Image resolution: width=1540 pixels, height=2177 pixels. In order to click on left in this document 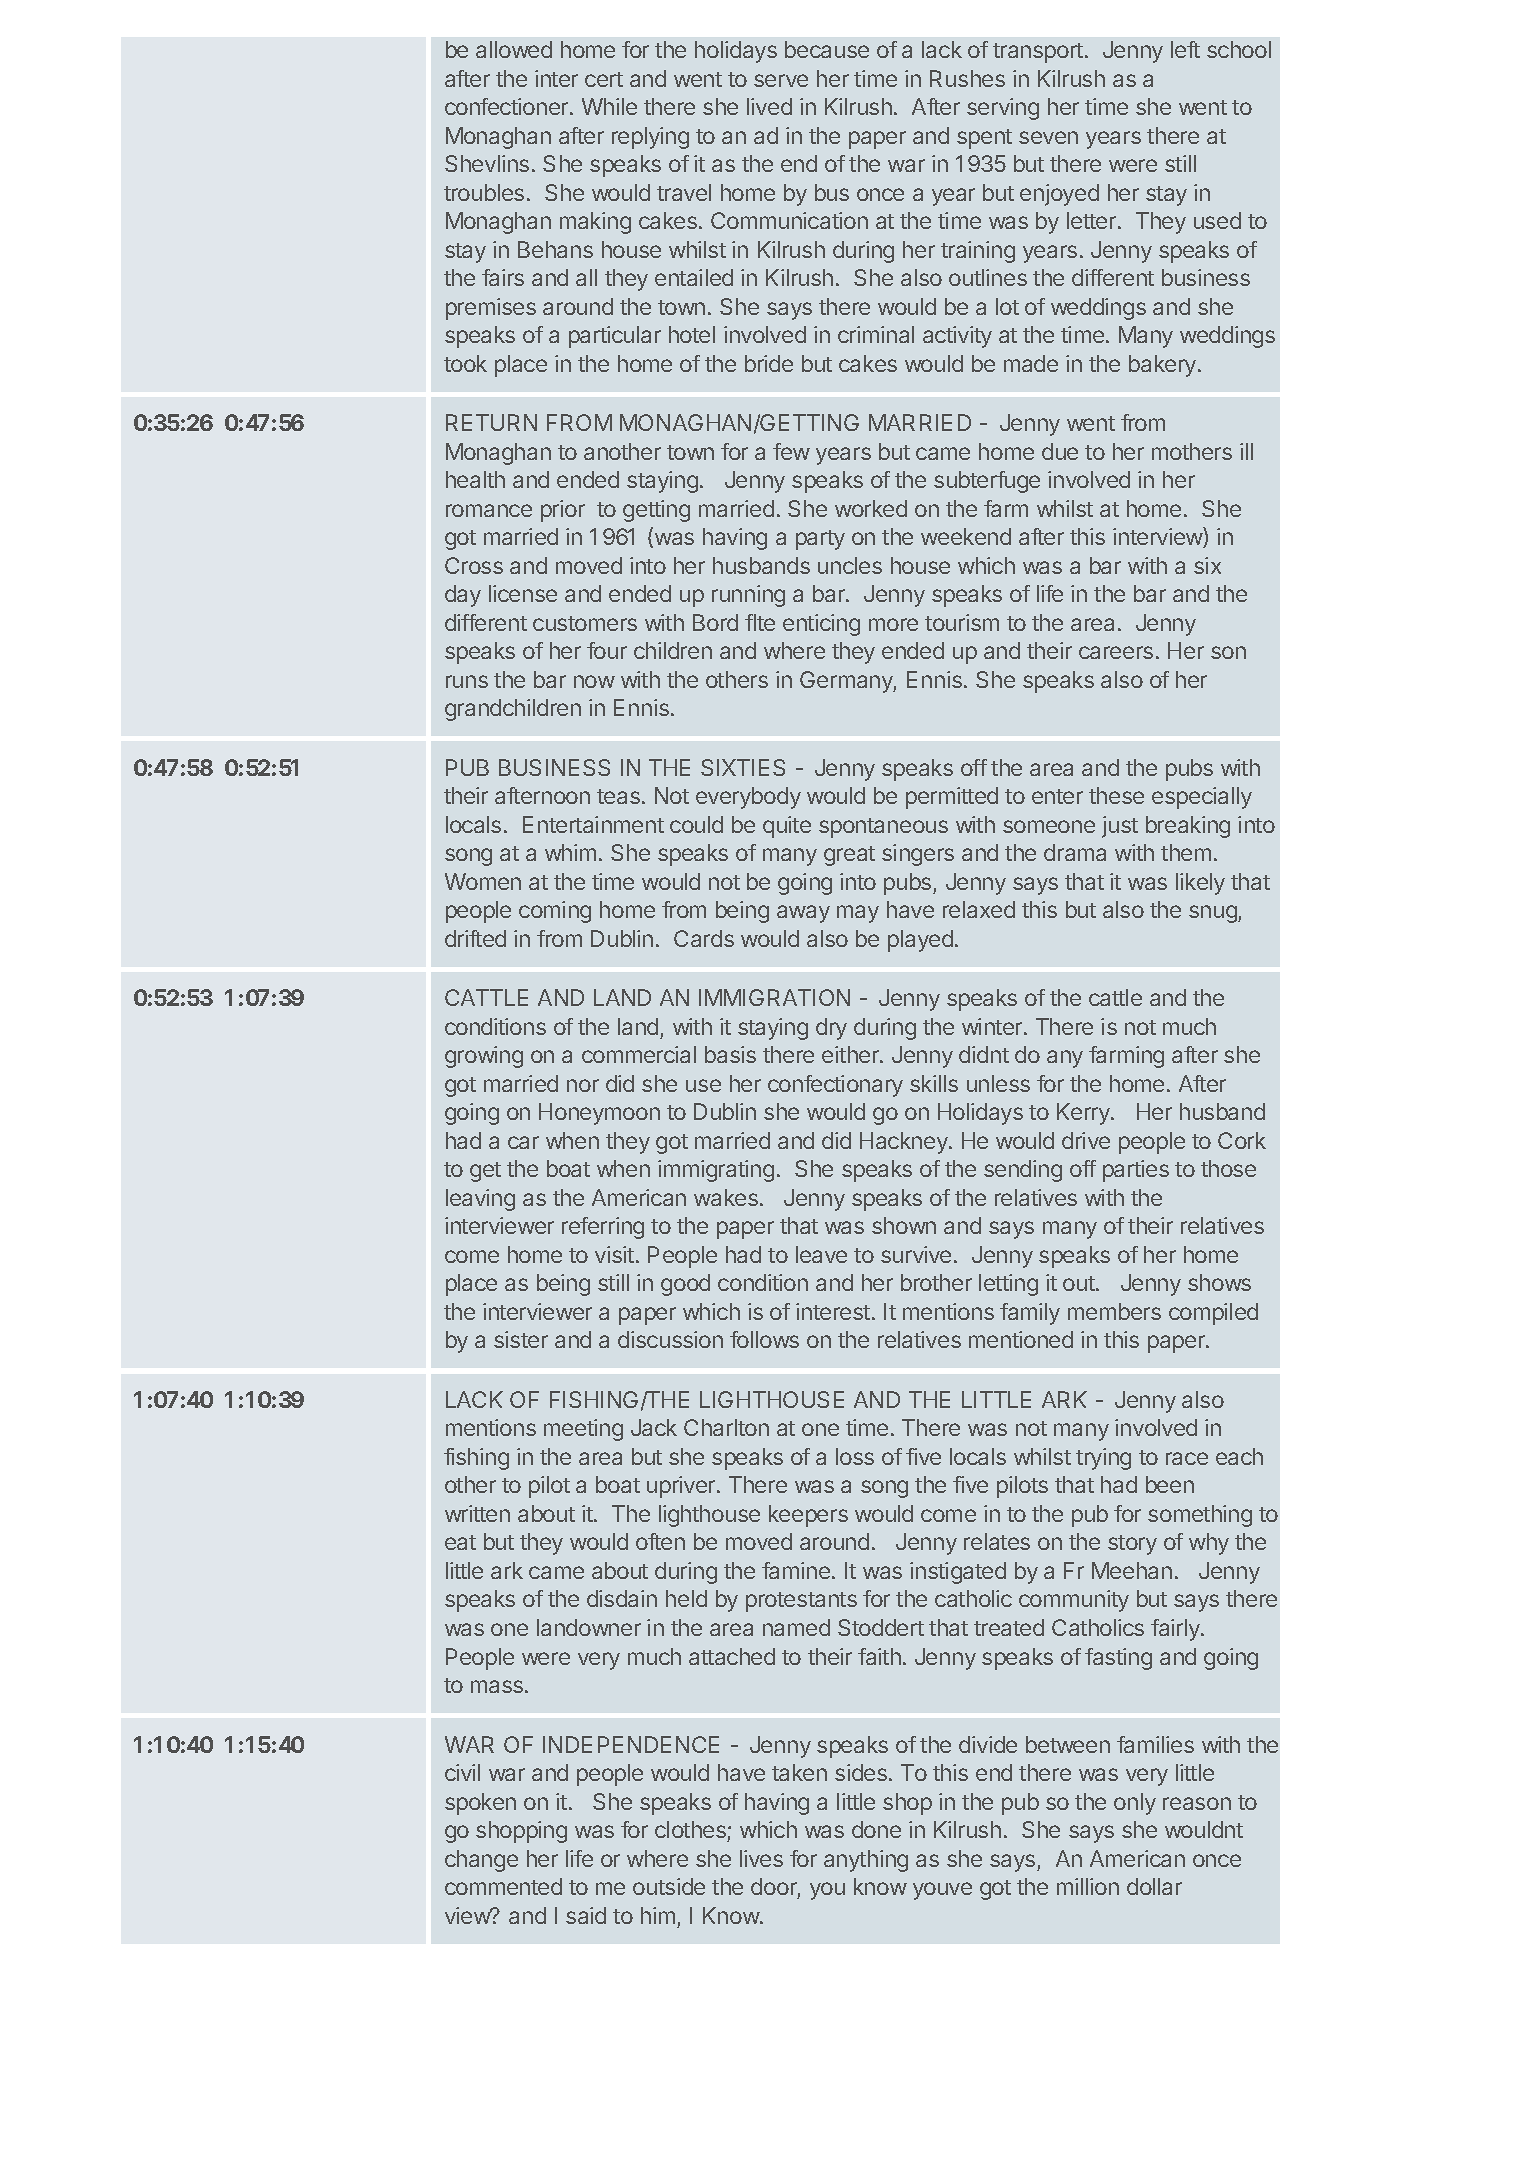, I will do `click(1185, 49)`.
